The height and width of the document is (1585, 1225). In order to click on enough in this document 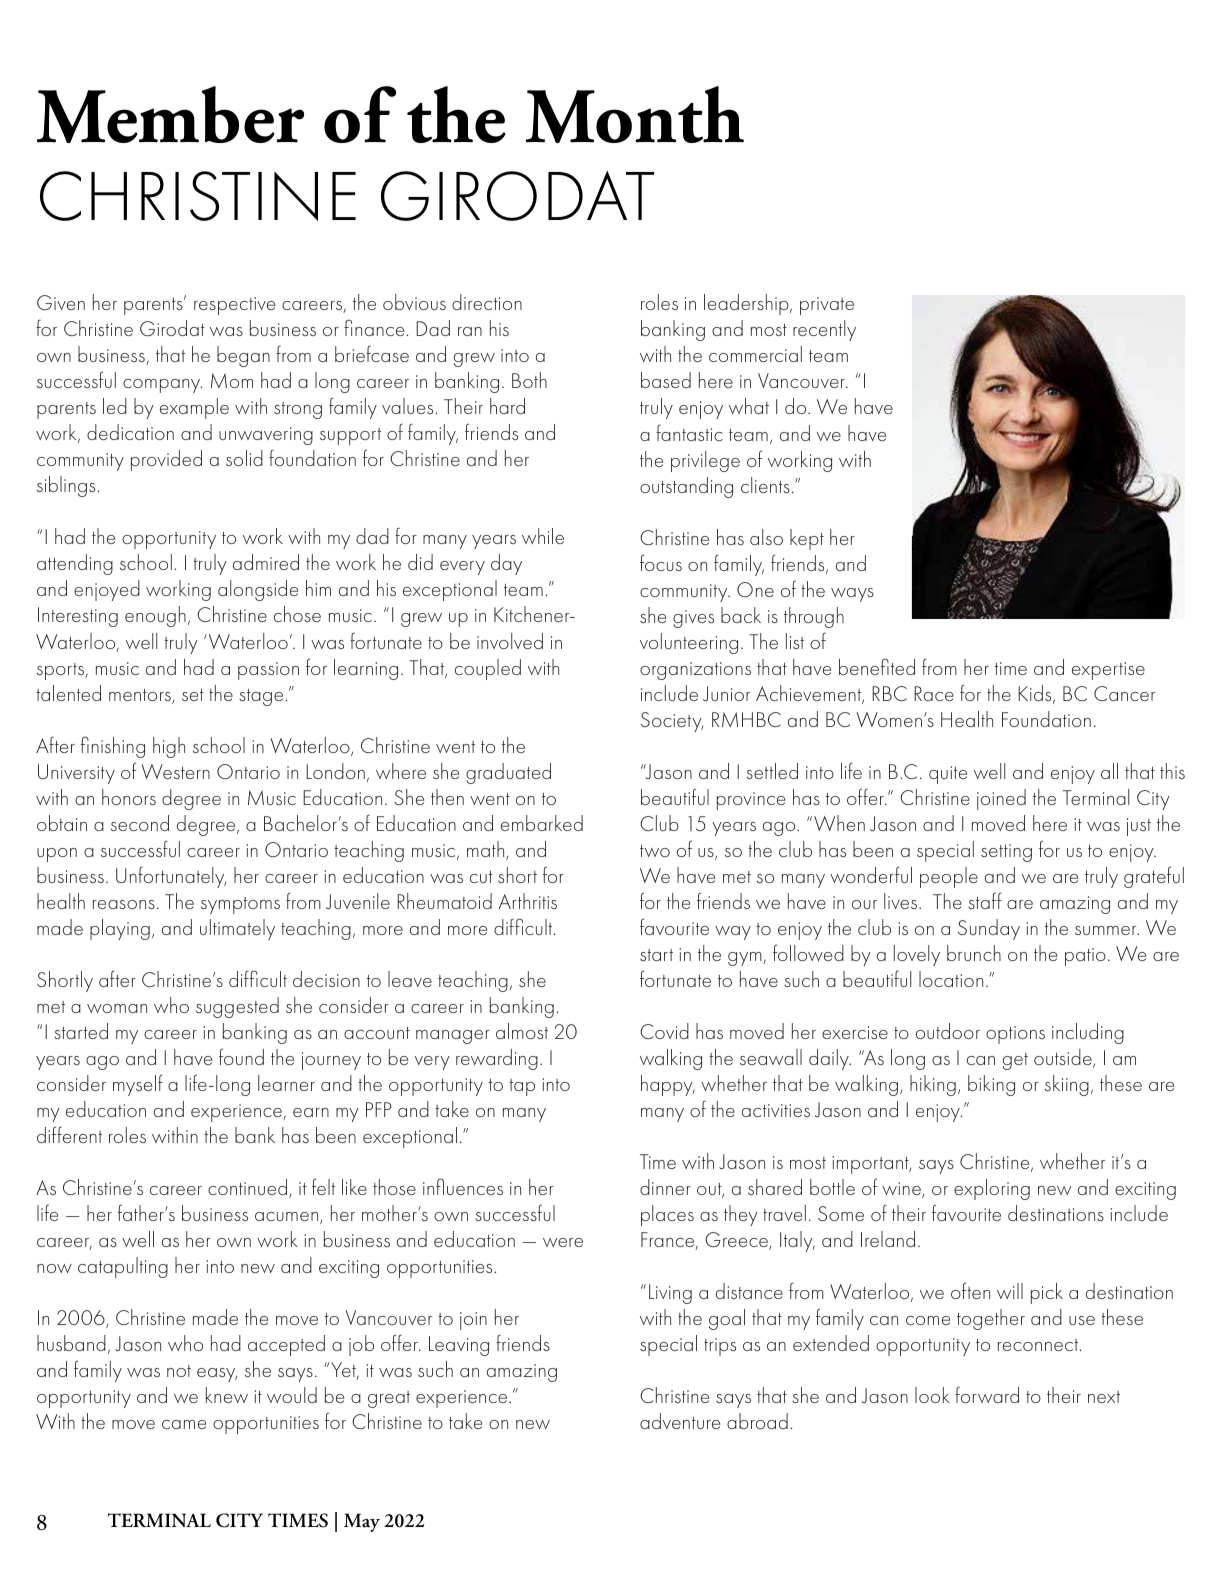, I will do `click(155, 616)`.
